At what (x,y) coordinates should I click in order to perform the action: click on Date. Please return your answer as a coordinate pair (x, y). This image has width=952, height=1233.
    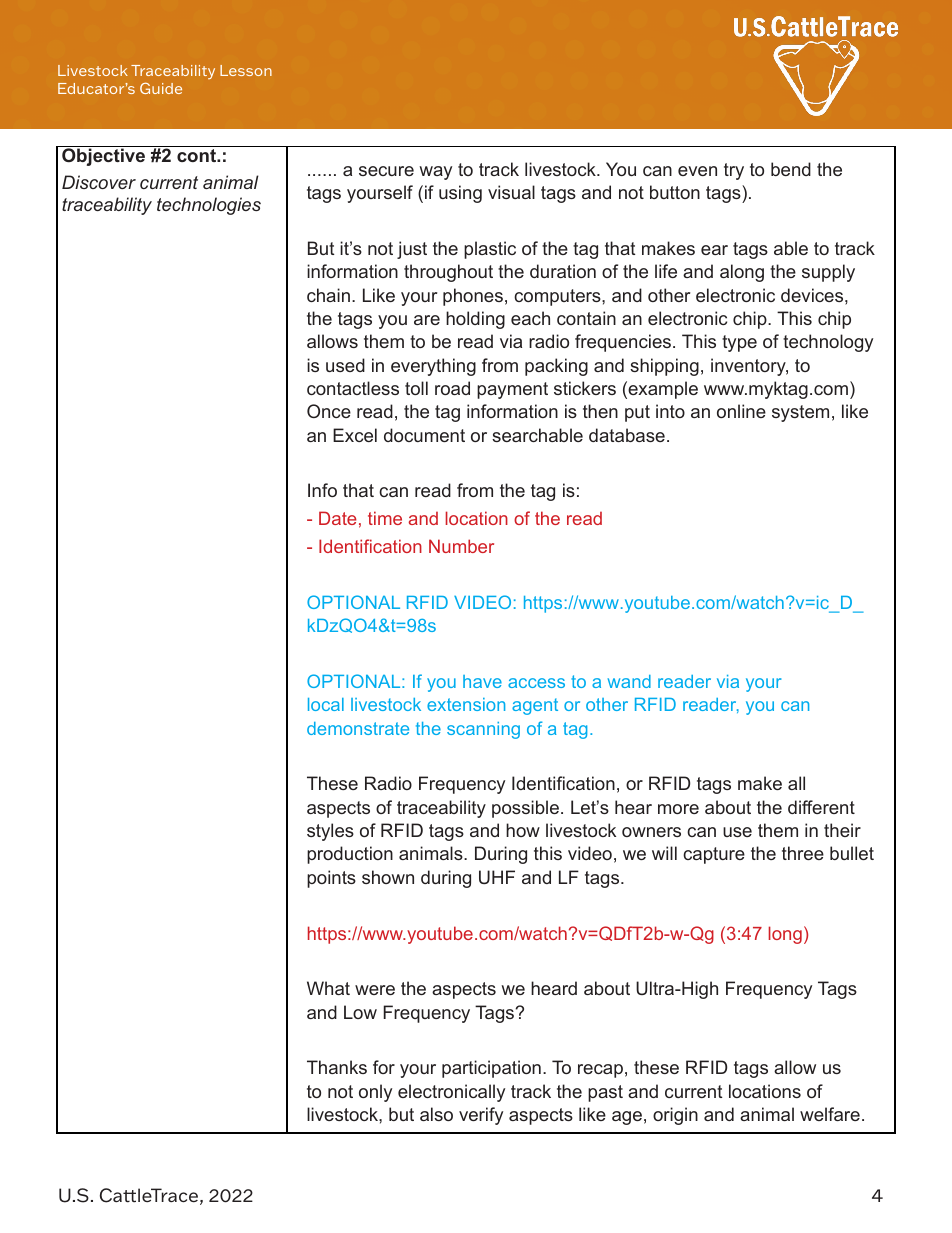
    Looking at the image, I should click on (338, 518).
